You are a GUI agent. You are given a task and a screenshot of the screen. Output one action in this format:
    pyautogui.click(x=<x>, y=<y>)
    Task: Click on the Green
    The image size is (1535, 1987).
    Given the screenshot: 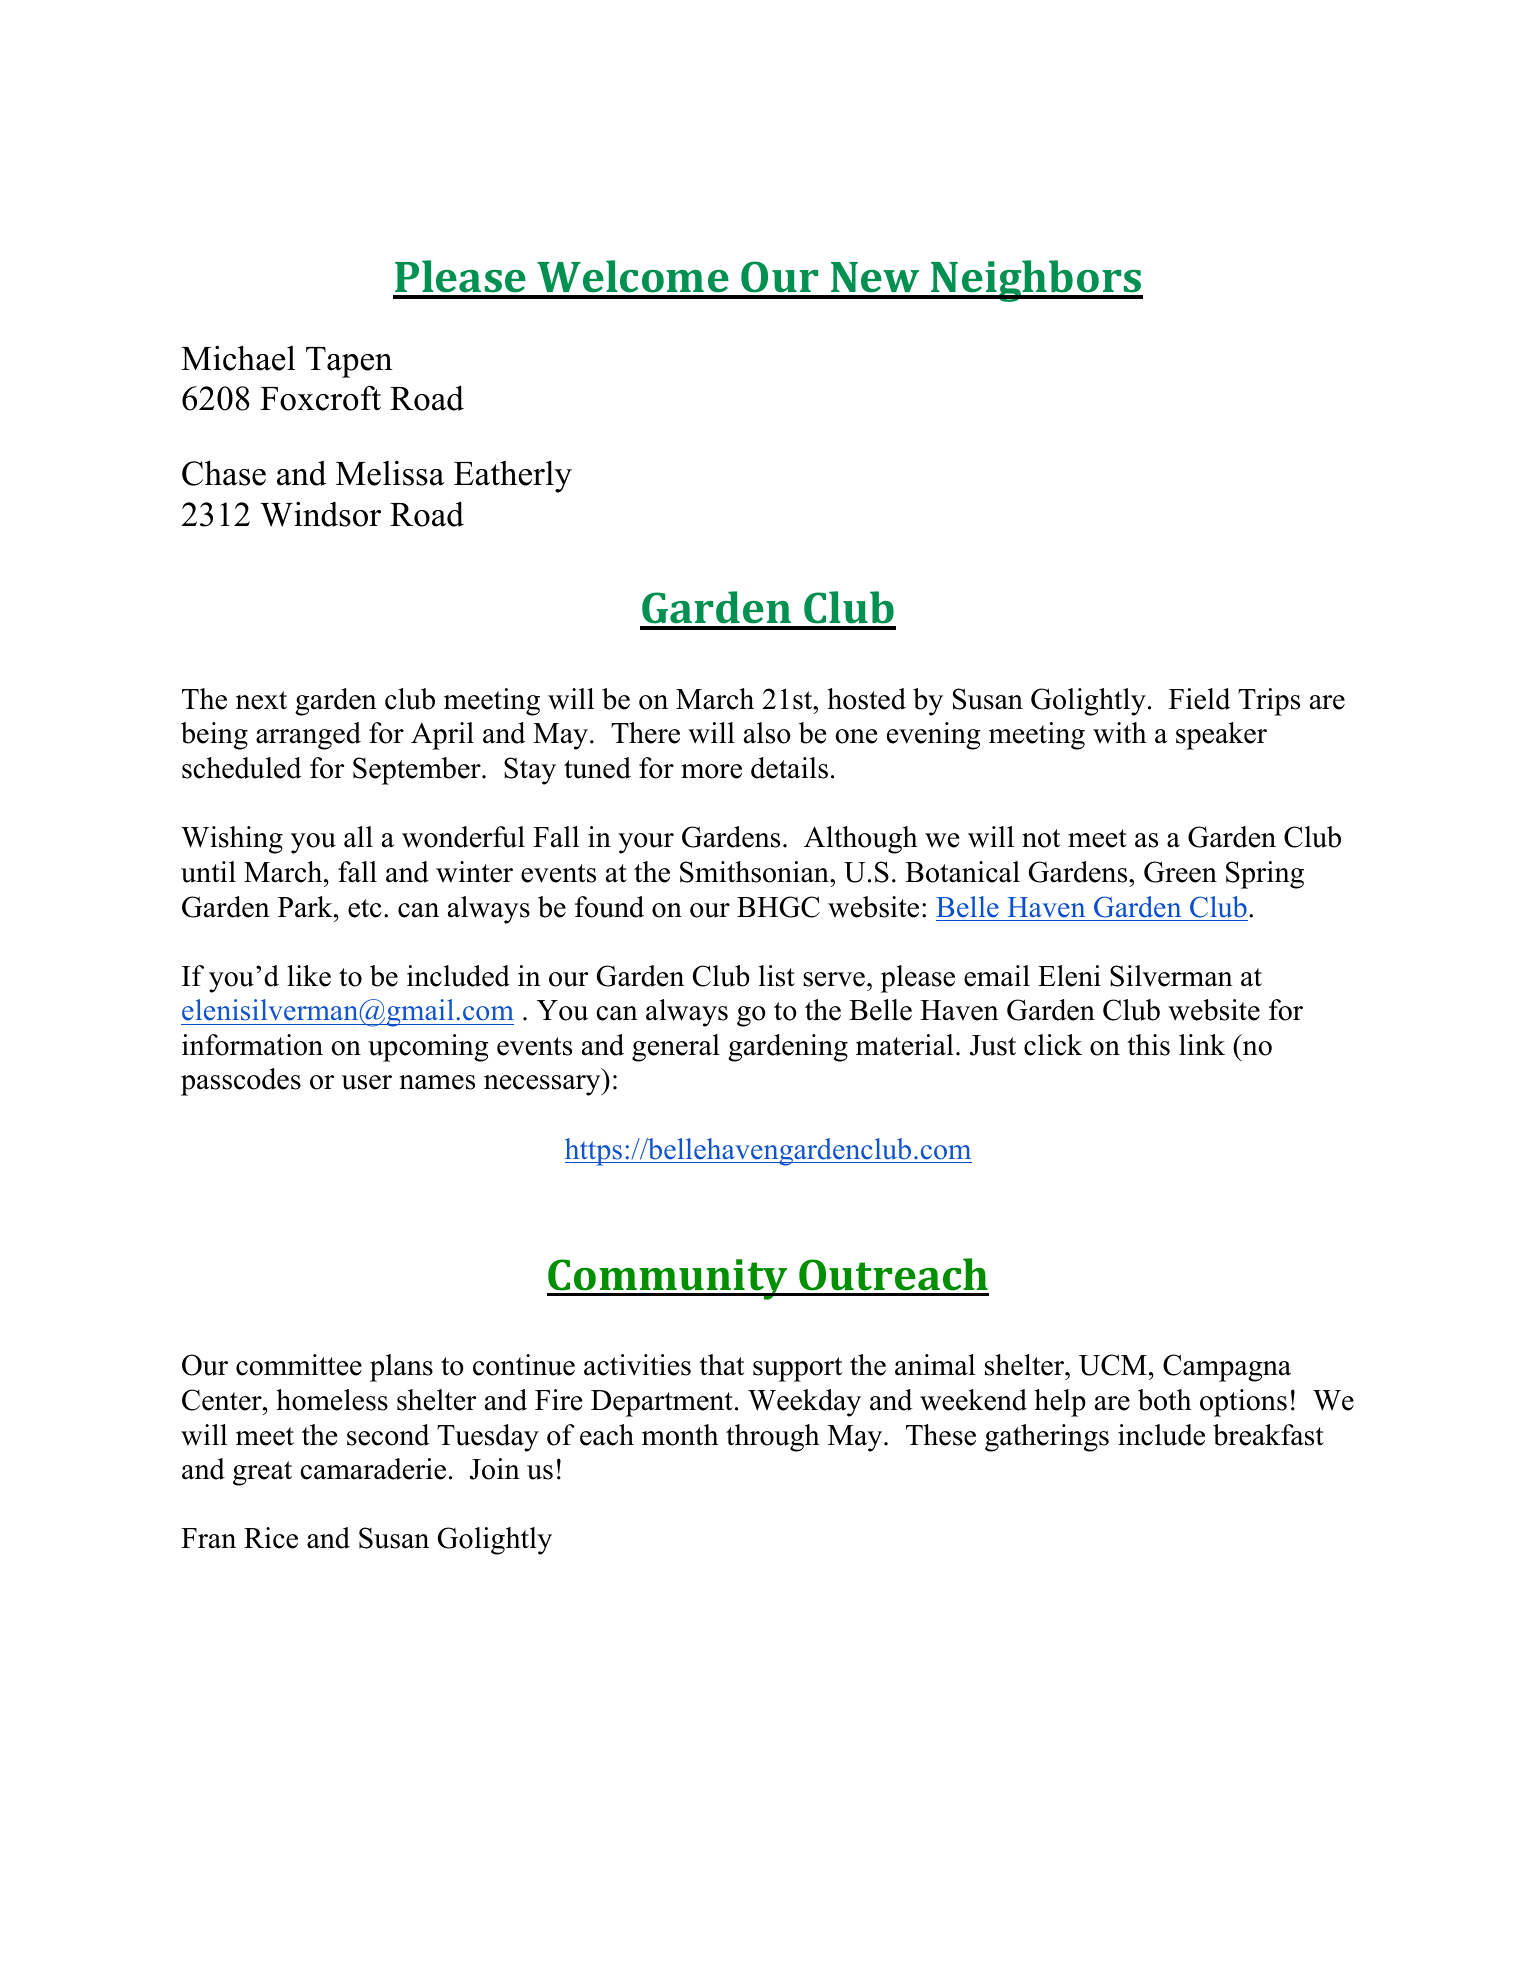 What is the action you would take?
    pyautogui.click(x=1180, y=872)
